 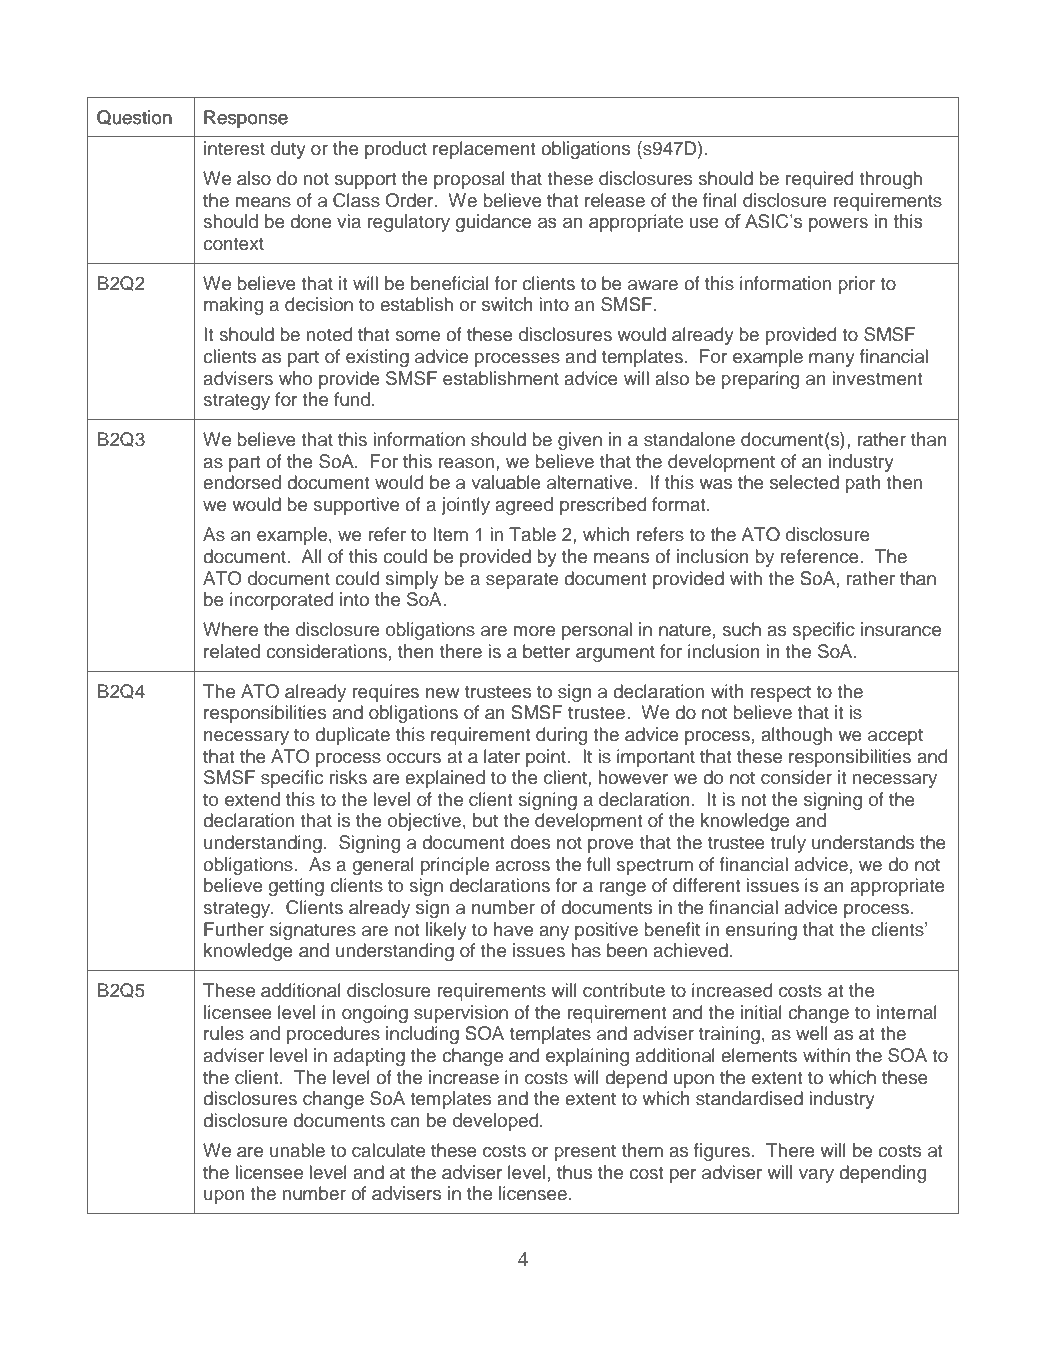 What do you see at coordinates (252, 799) in the document?
I see `extend` at bounding box center [252, 799].
